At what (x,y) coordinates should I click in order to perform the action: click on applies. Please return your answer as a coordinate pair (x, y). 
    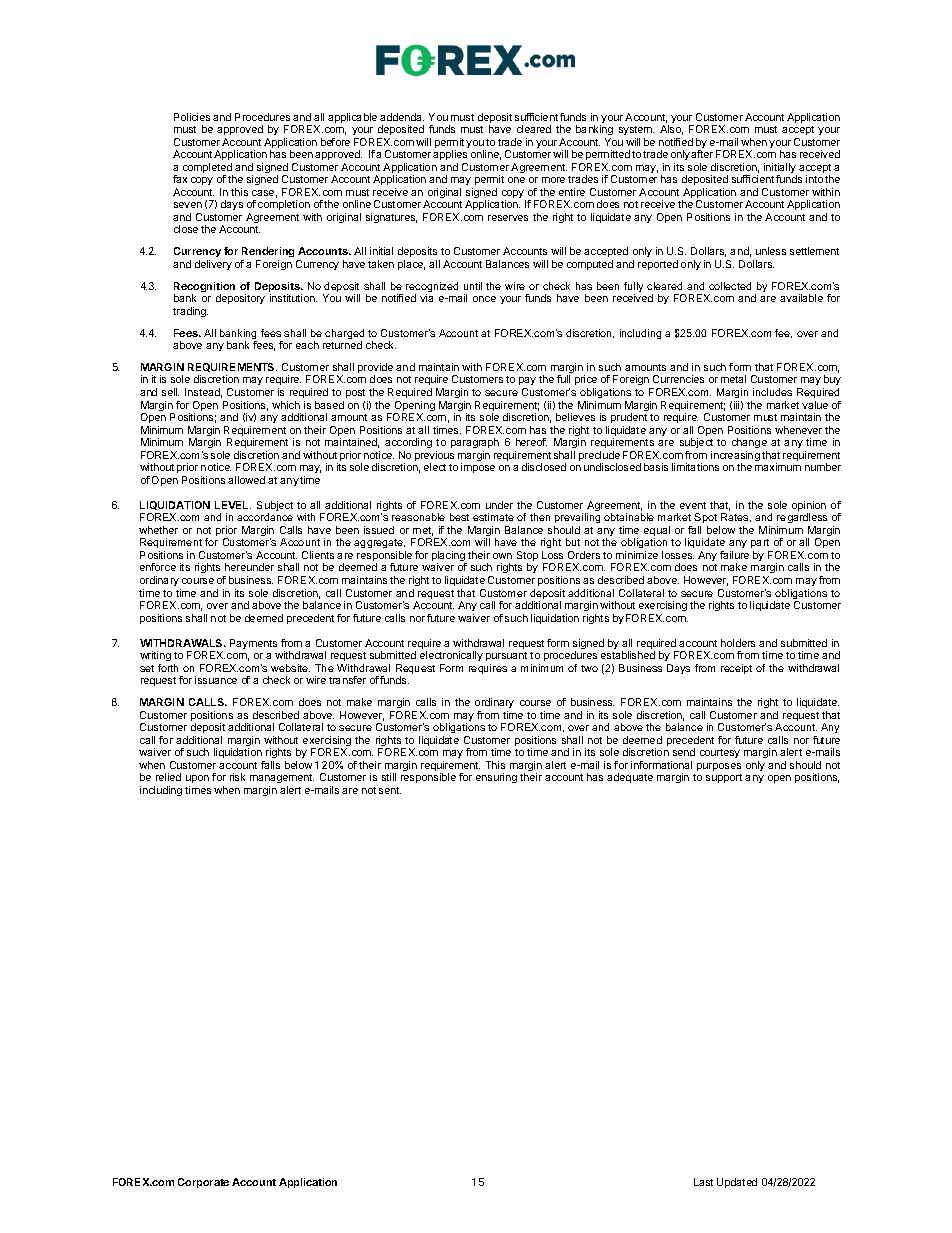
    Looking at the image, I should click on (450, 155).
